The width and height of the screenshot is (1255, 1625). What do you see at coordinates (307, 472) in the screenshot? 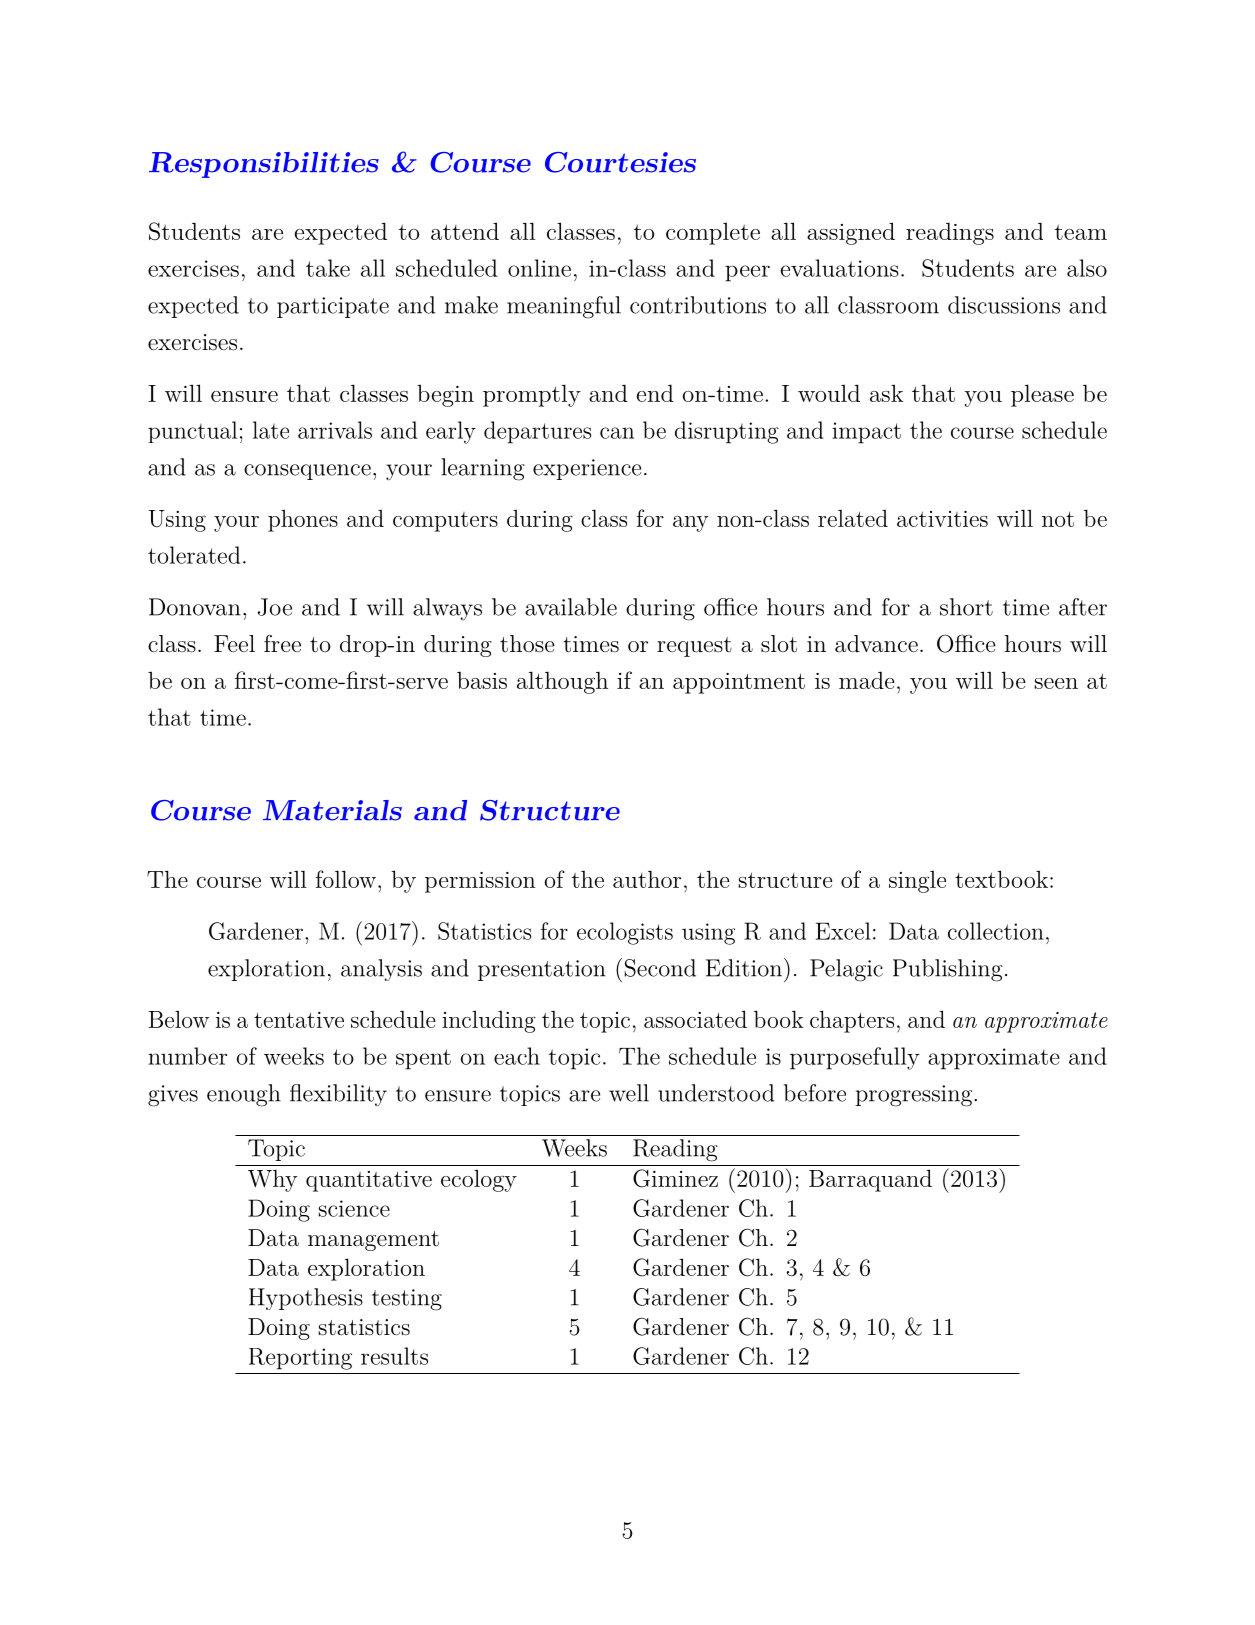
I see `consequence` at bounding box center [307, 472].
